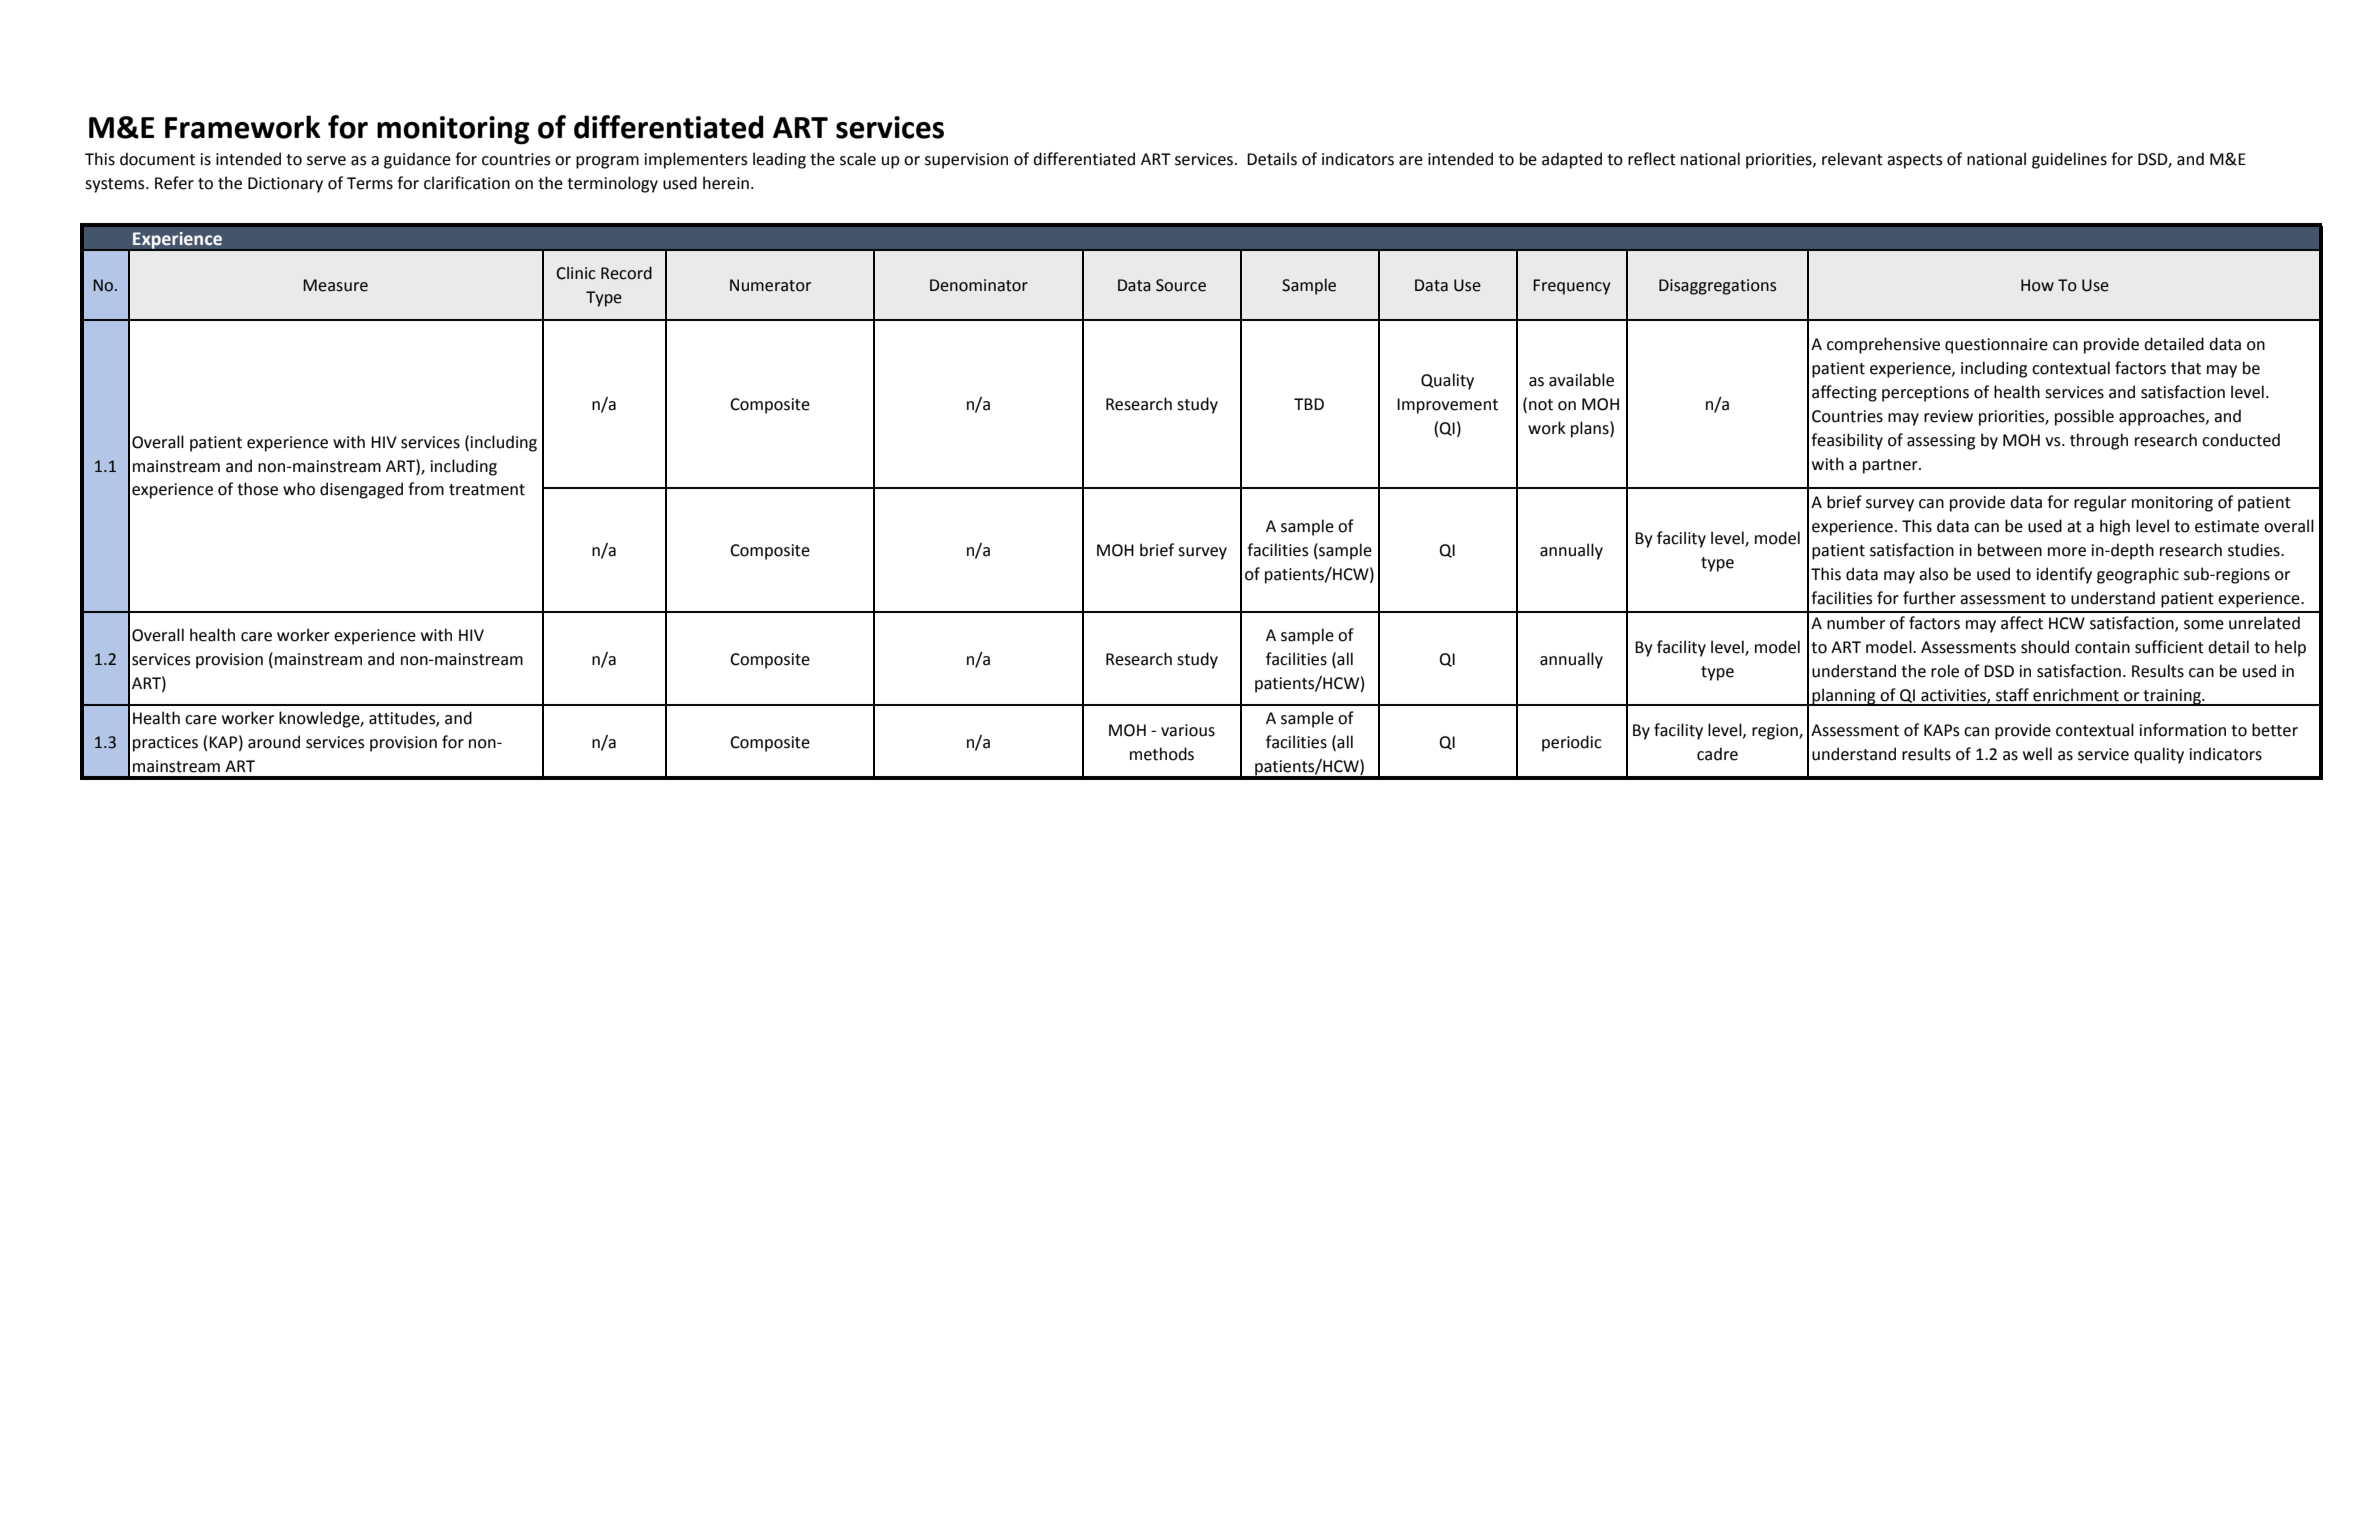 The height and width of the screenshot is (1533, 2369). I want to click on guidelines, so click(2069, 160).
